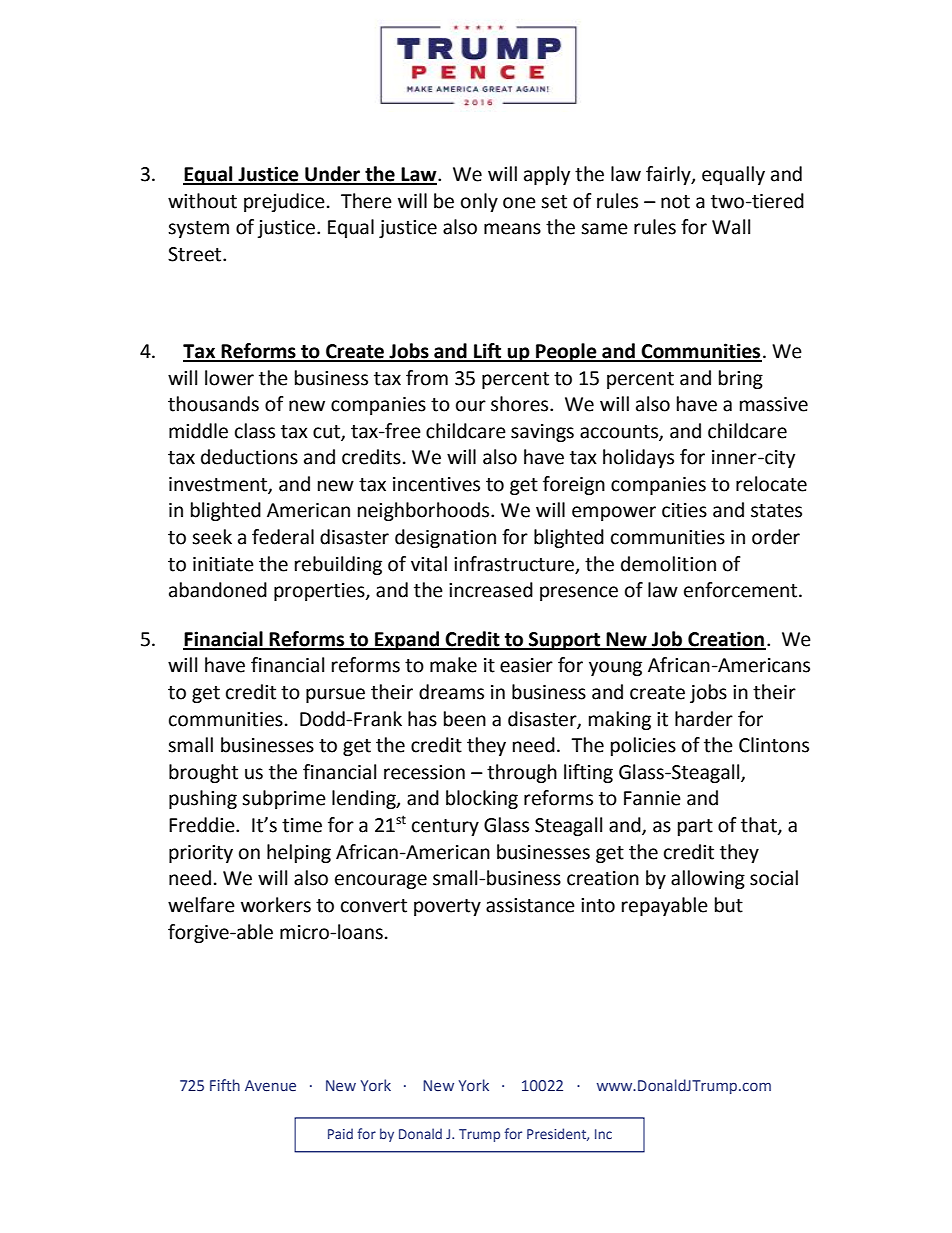 This screenshot has height=1233, width=952. What do you see at coordinates (729, 905) in the screenshot?
I see `but` at bounding box center [729, 905].
